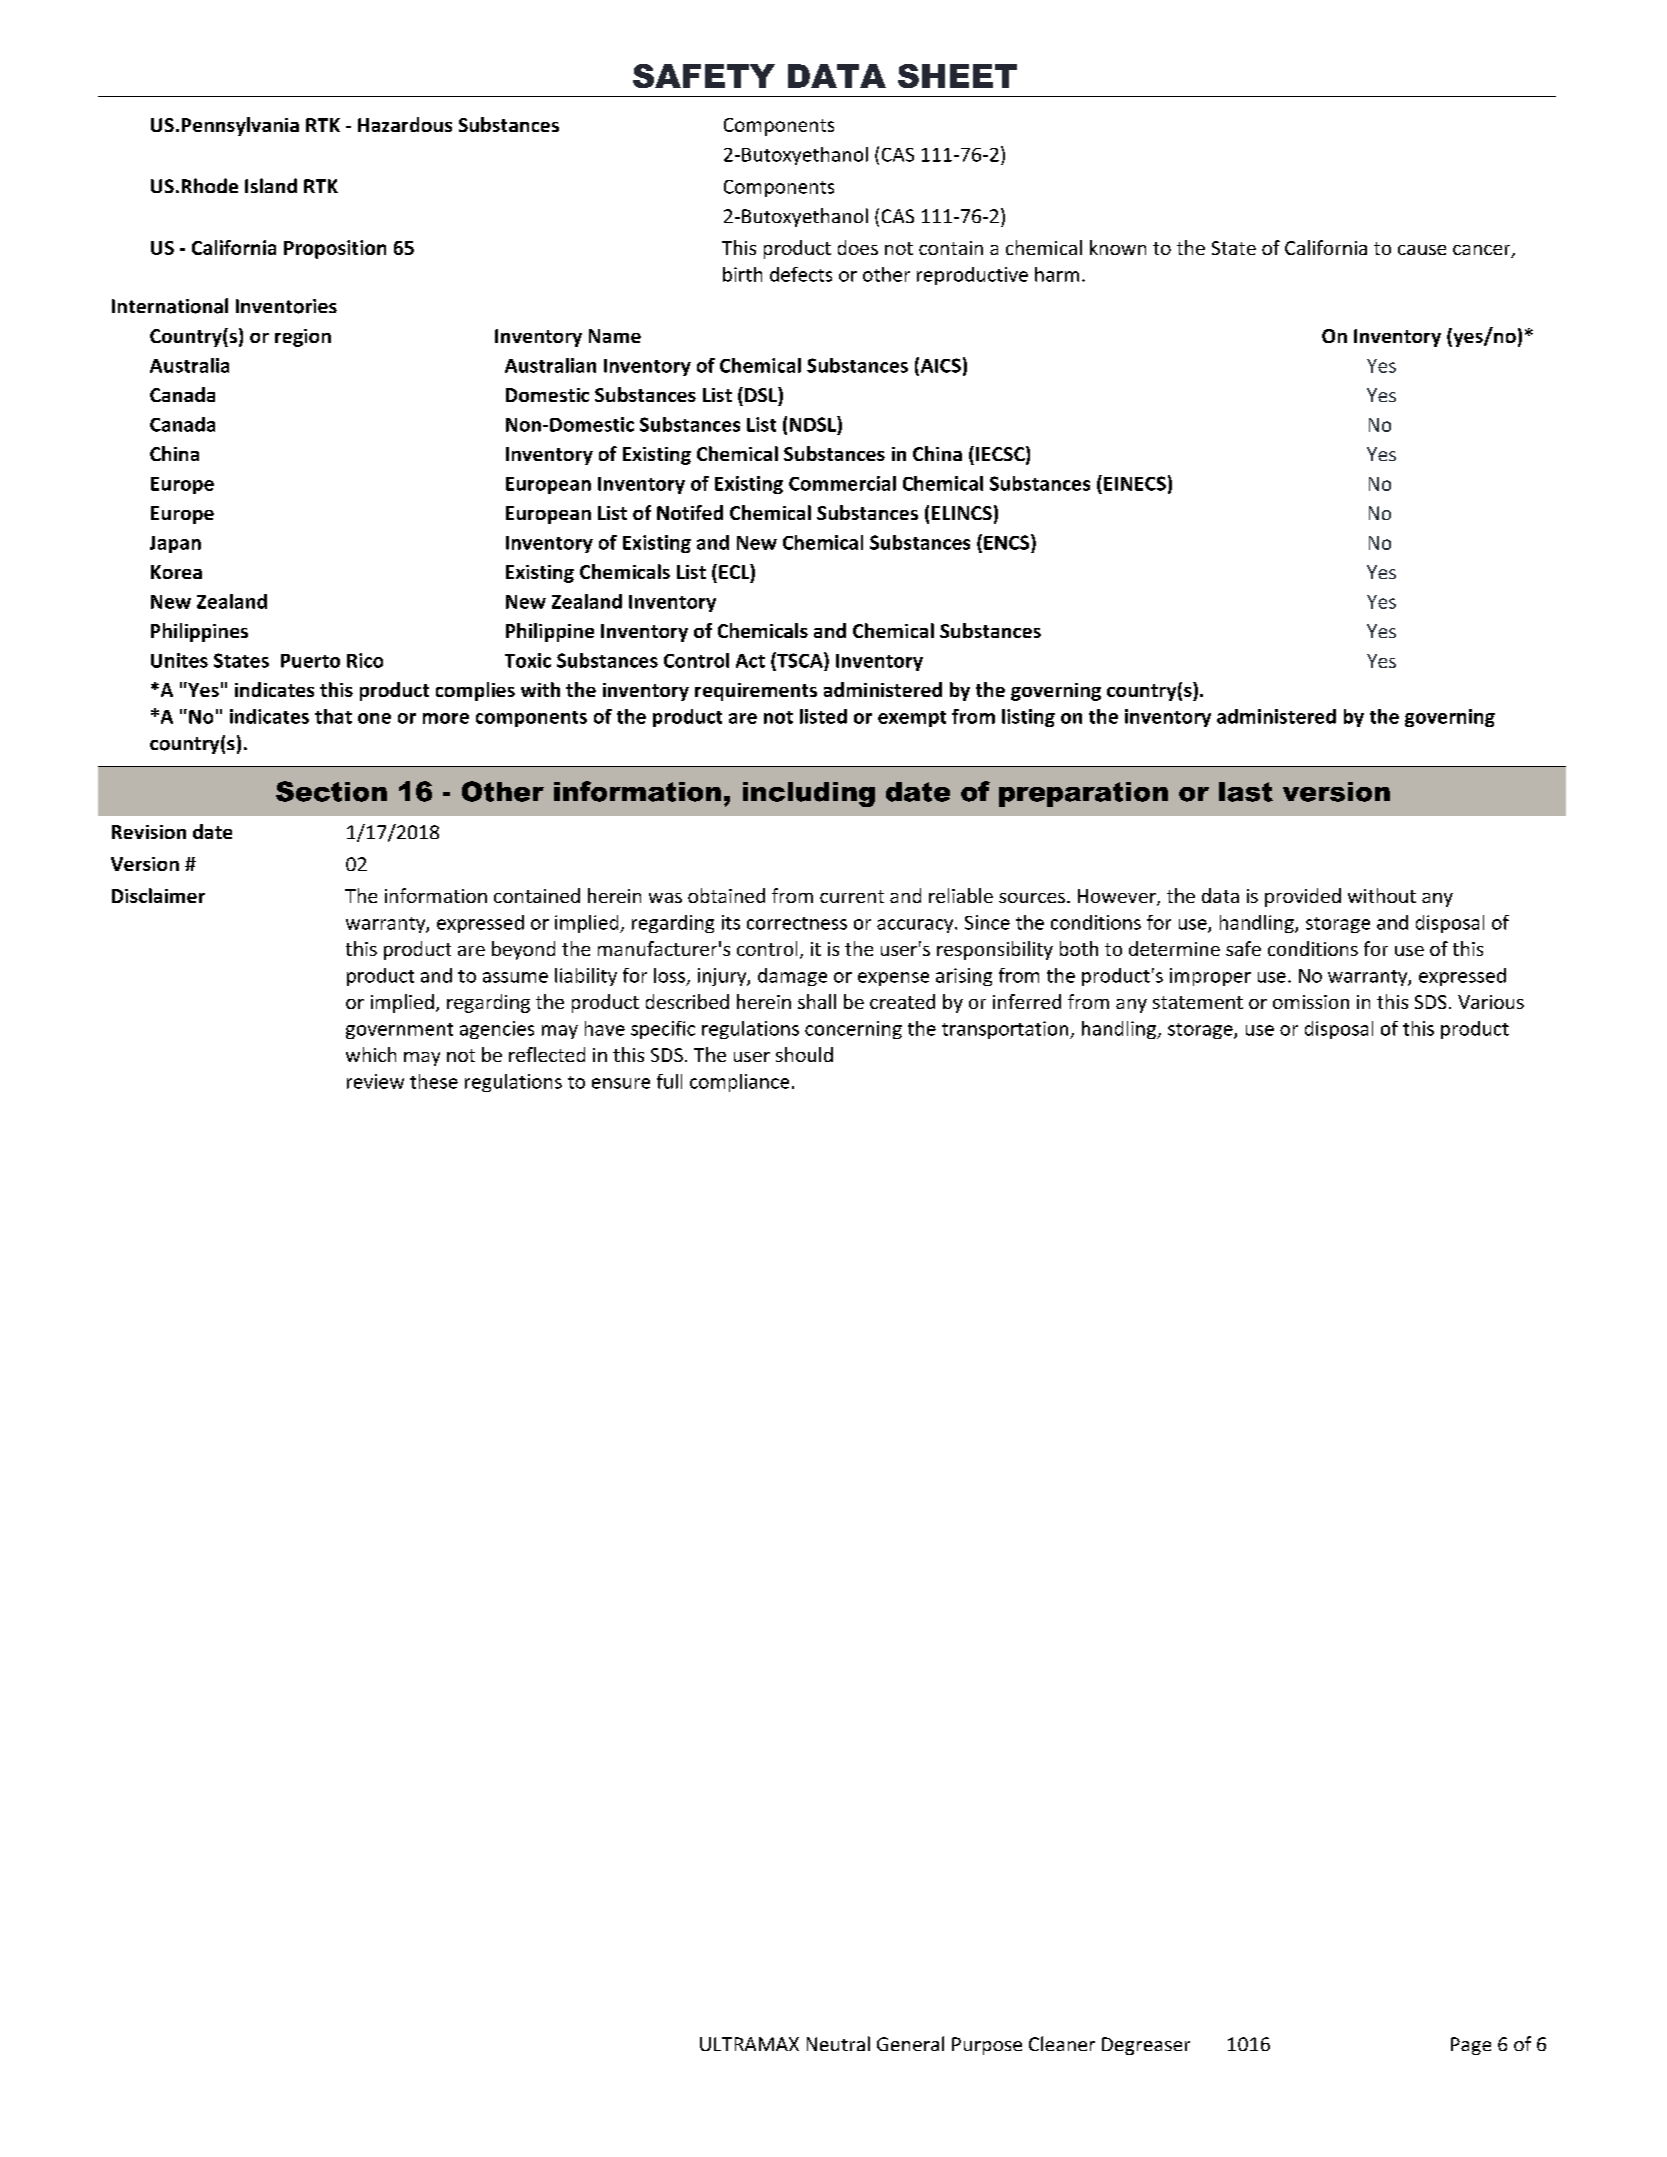  Describe the element at coordinates (375, 1081) in the screenshot. I see `review` at that location.
